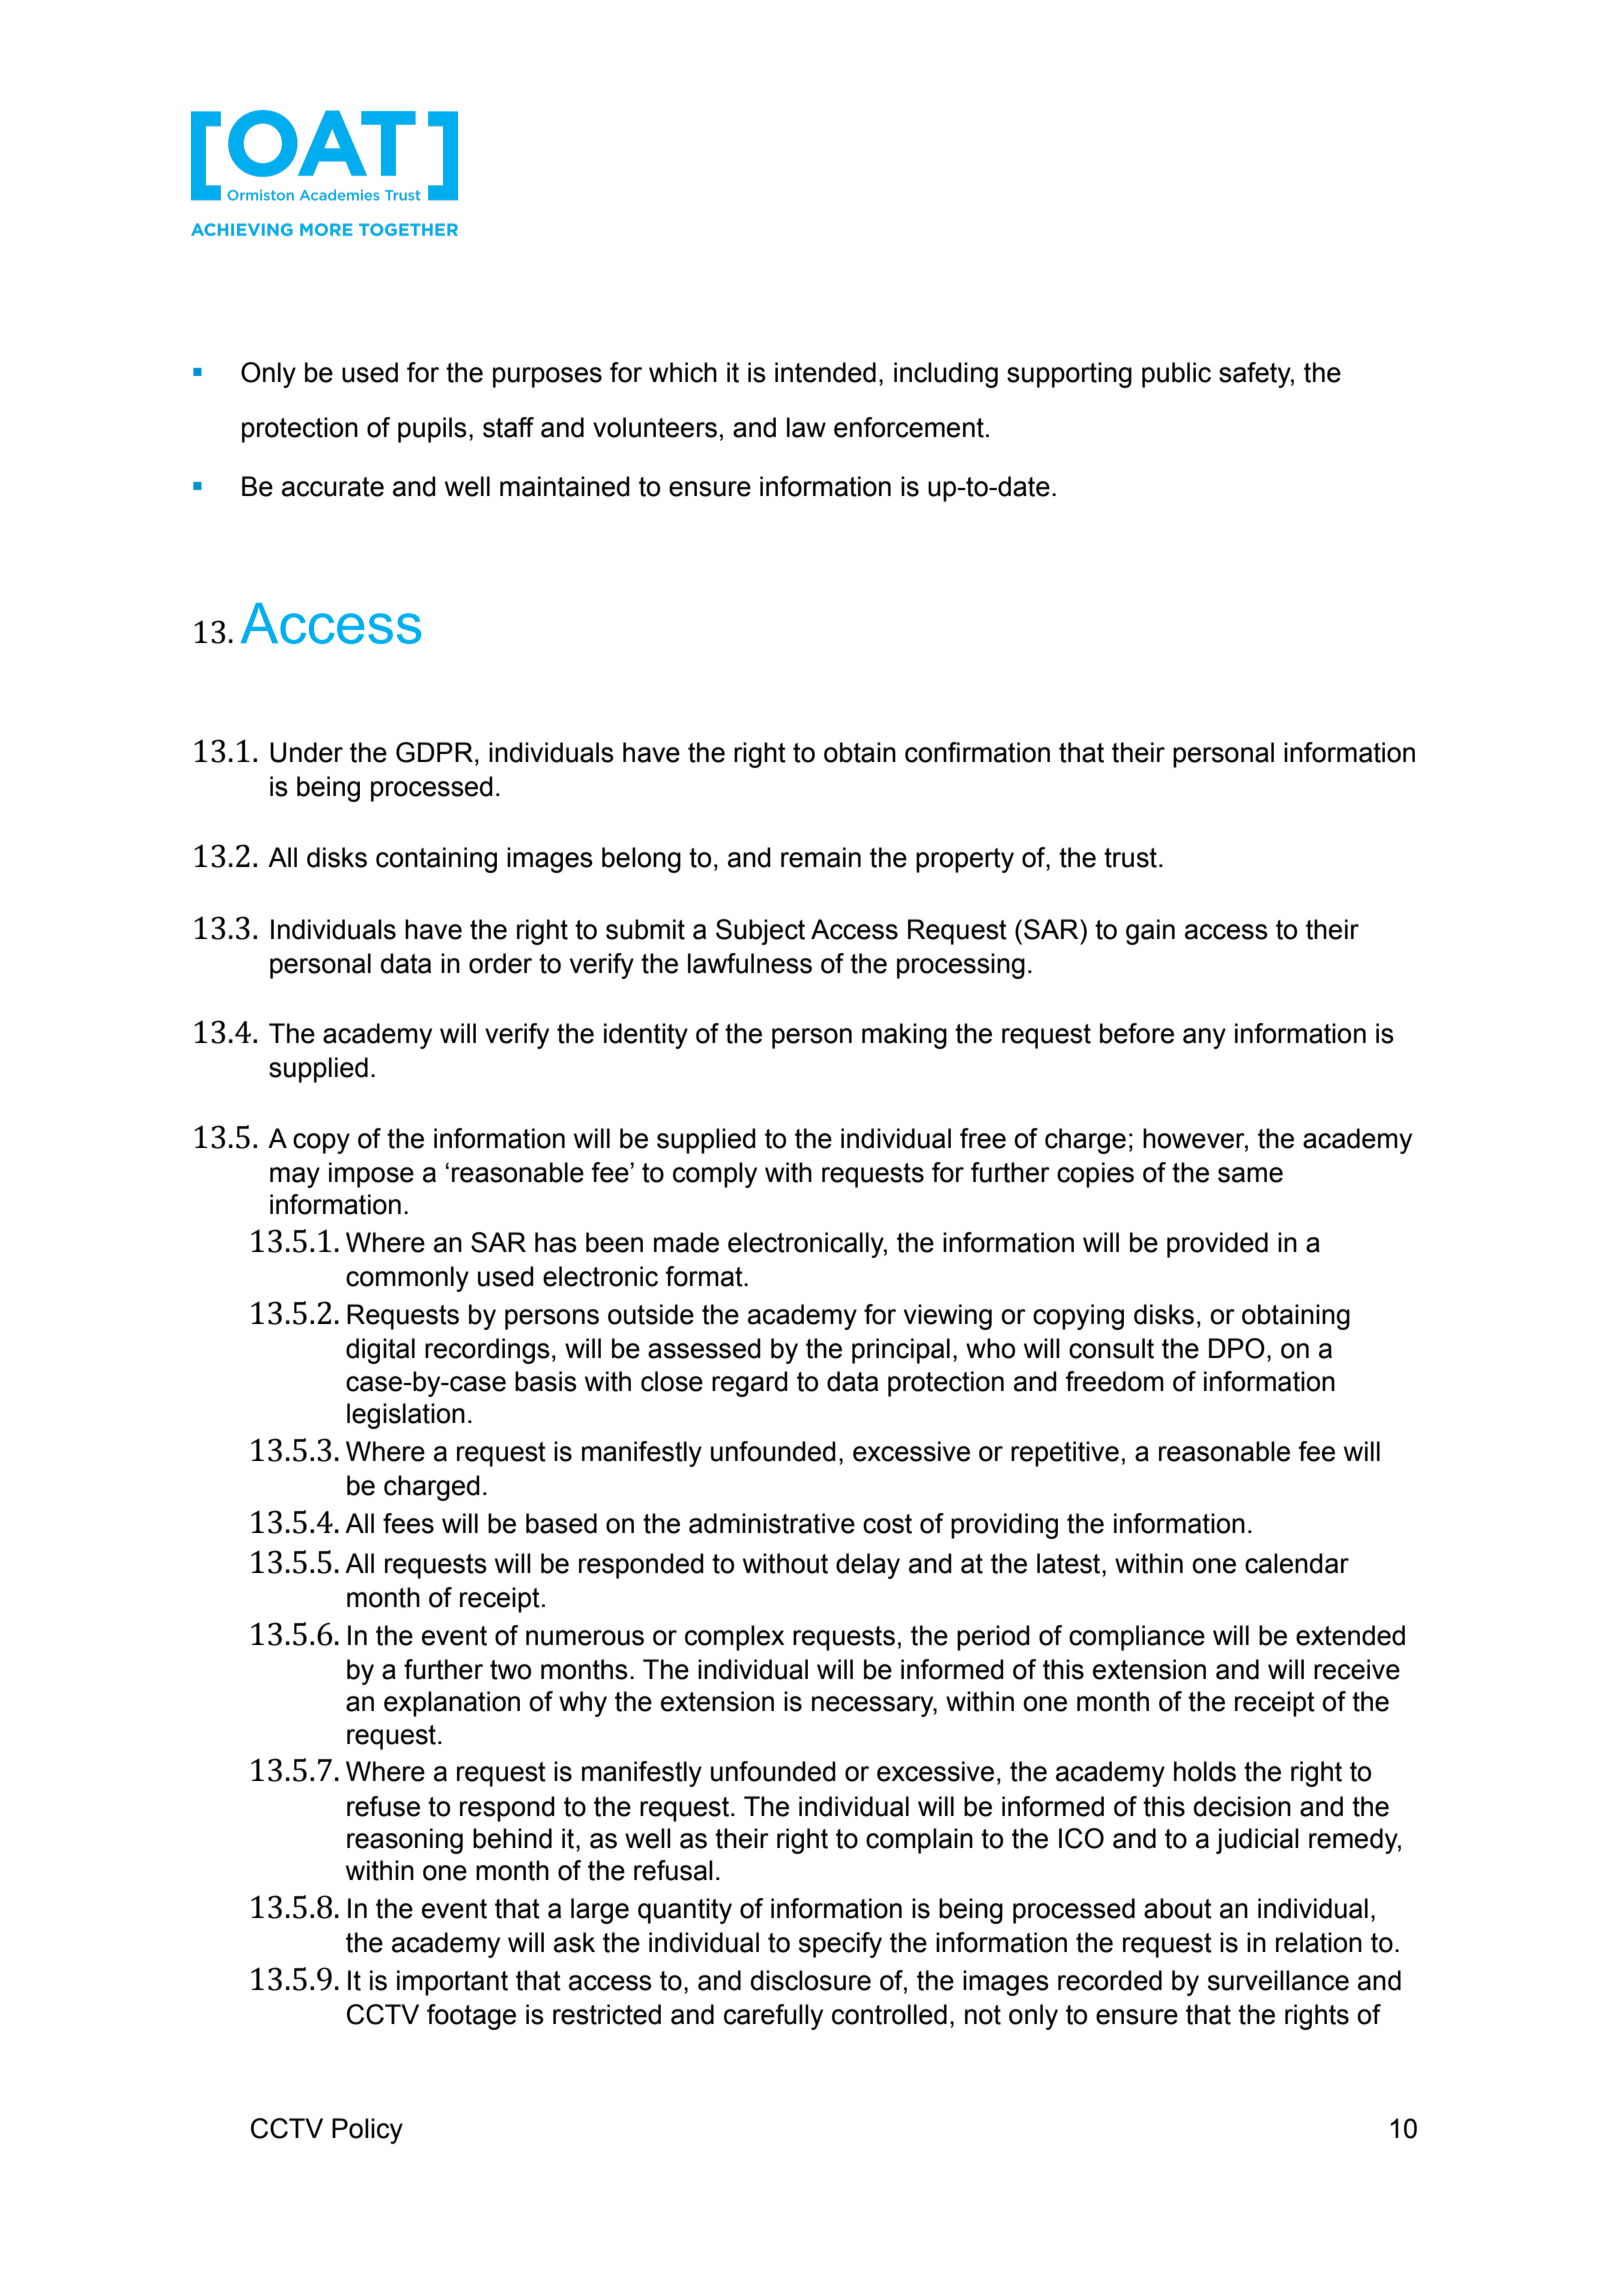  Describe the element at coordinates (1217, 1245) in the document. I see `provided` at that location.
